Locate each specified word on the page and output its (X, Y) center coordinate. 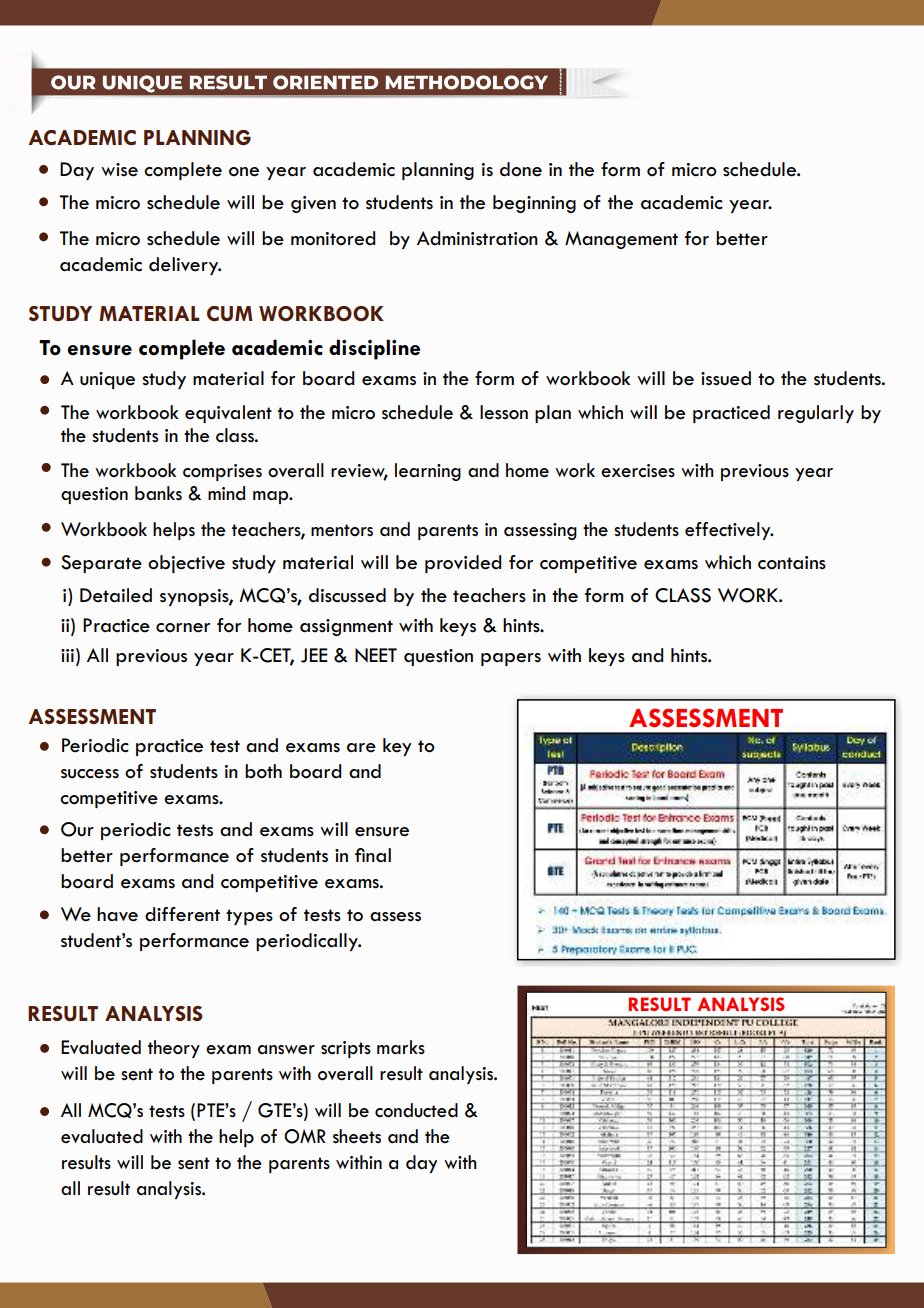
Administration (477, 238)
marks (401, 1047)
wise (119, 170)
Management (621, 240)
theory (174, 1049)
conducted (416, 1110)
